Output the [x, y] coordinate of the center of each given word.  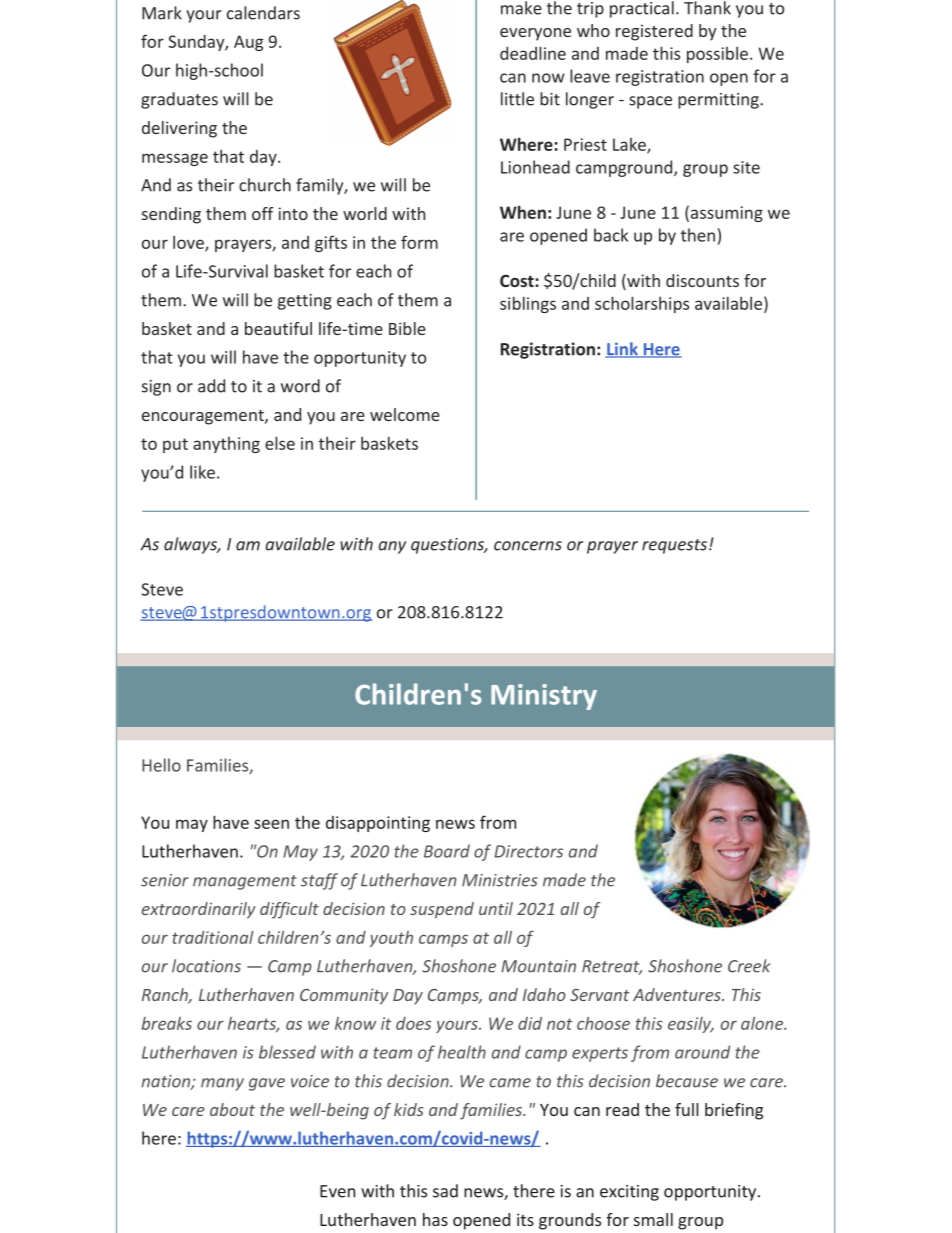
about [232, 1109]
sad [445, 1191]
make [521, 8]
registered [654, 32]
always [192, 545]
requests [676, 546]
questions [449, 546]
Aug [248, 43]
